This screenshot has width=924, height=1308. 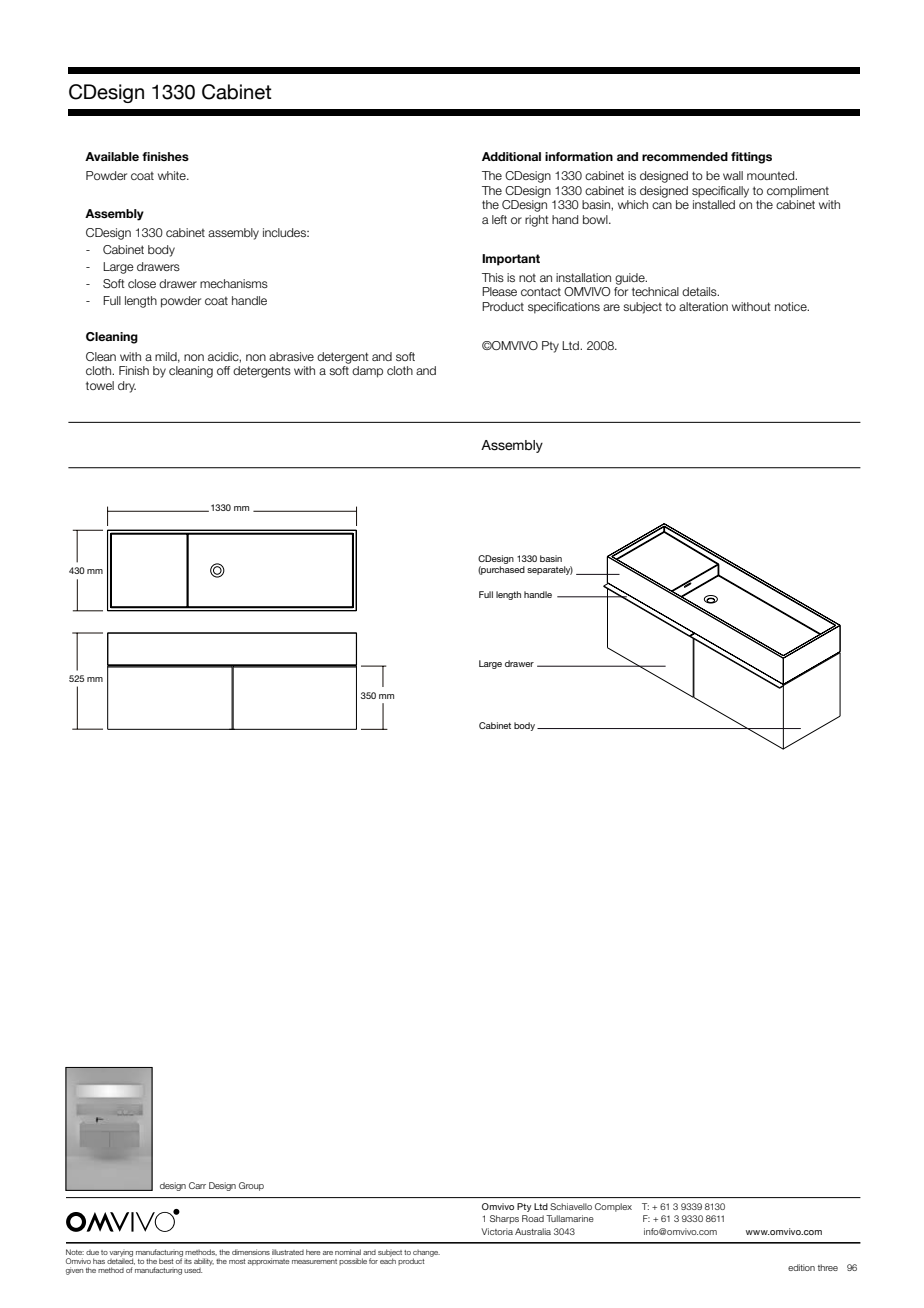 What do you see at coordinates (720, 192) in the screenshot?
I see `specifically` at bounding box center [720, 192].
